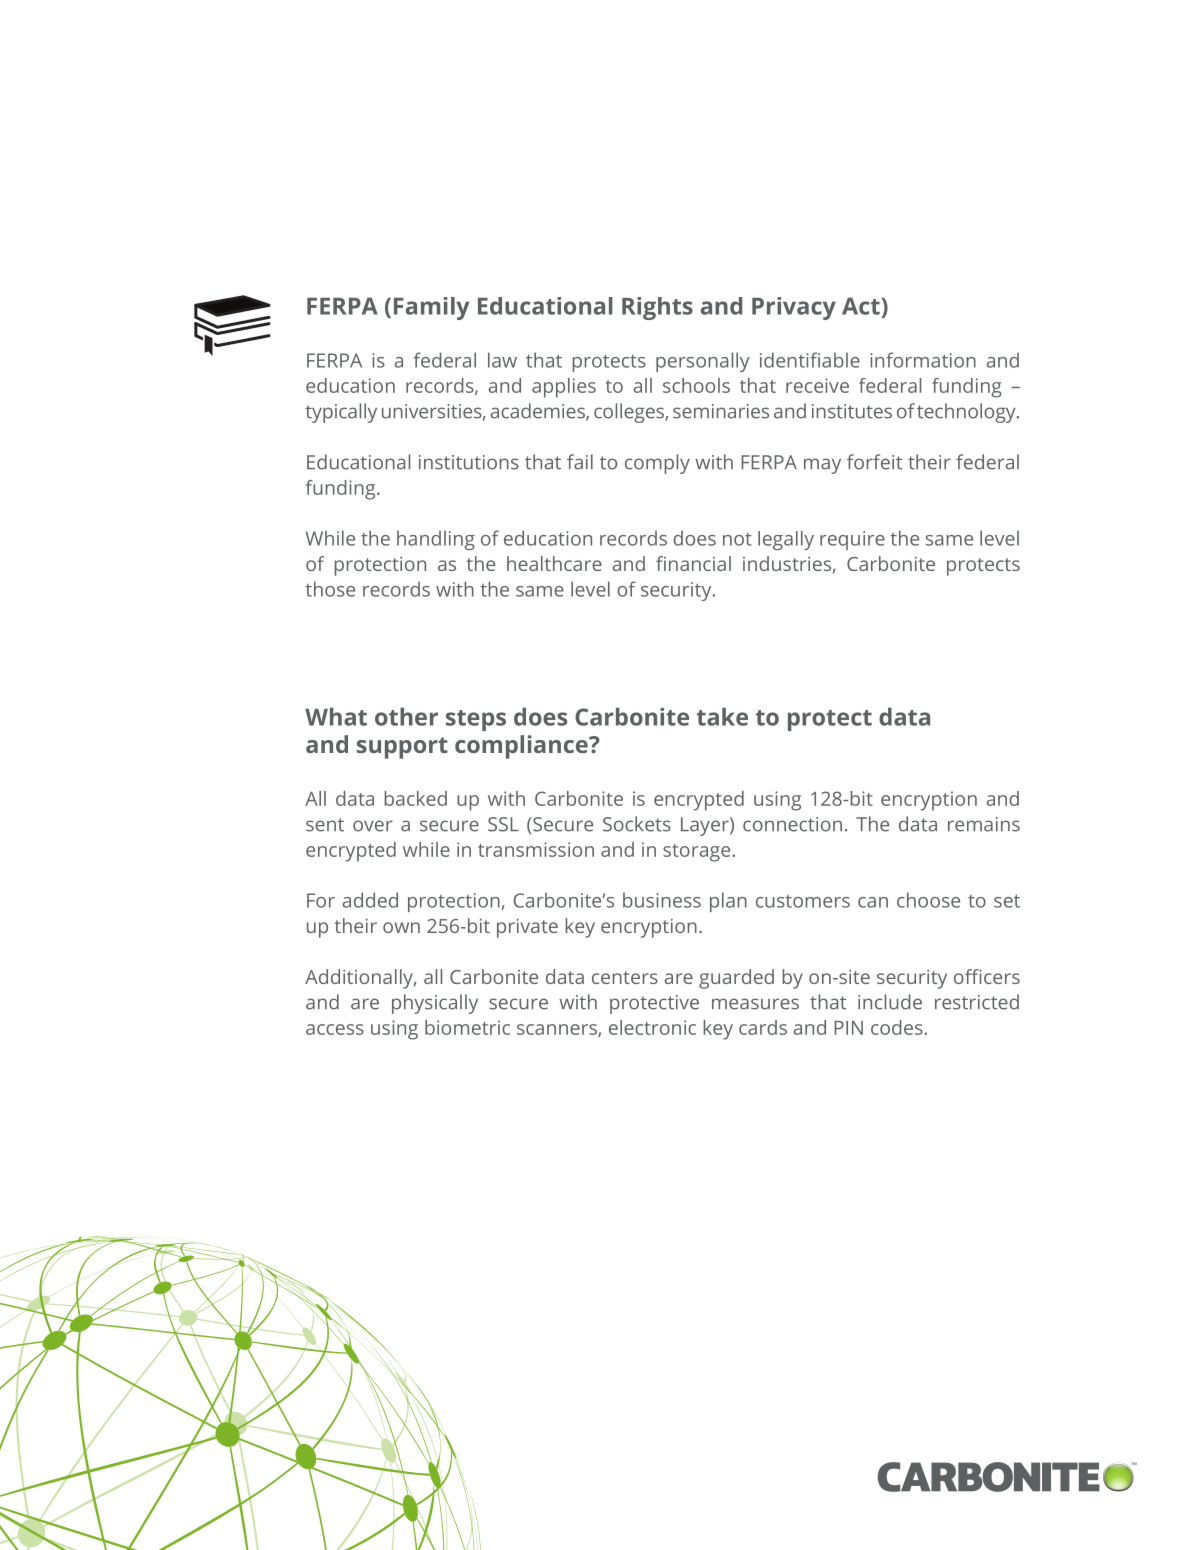  I want to click on information, so click(923, 360).
